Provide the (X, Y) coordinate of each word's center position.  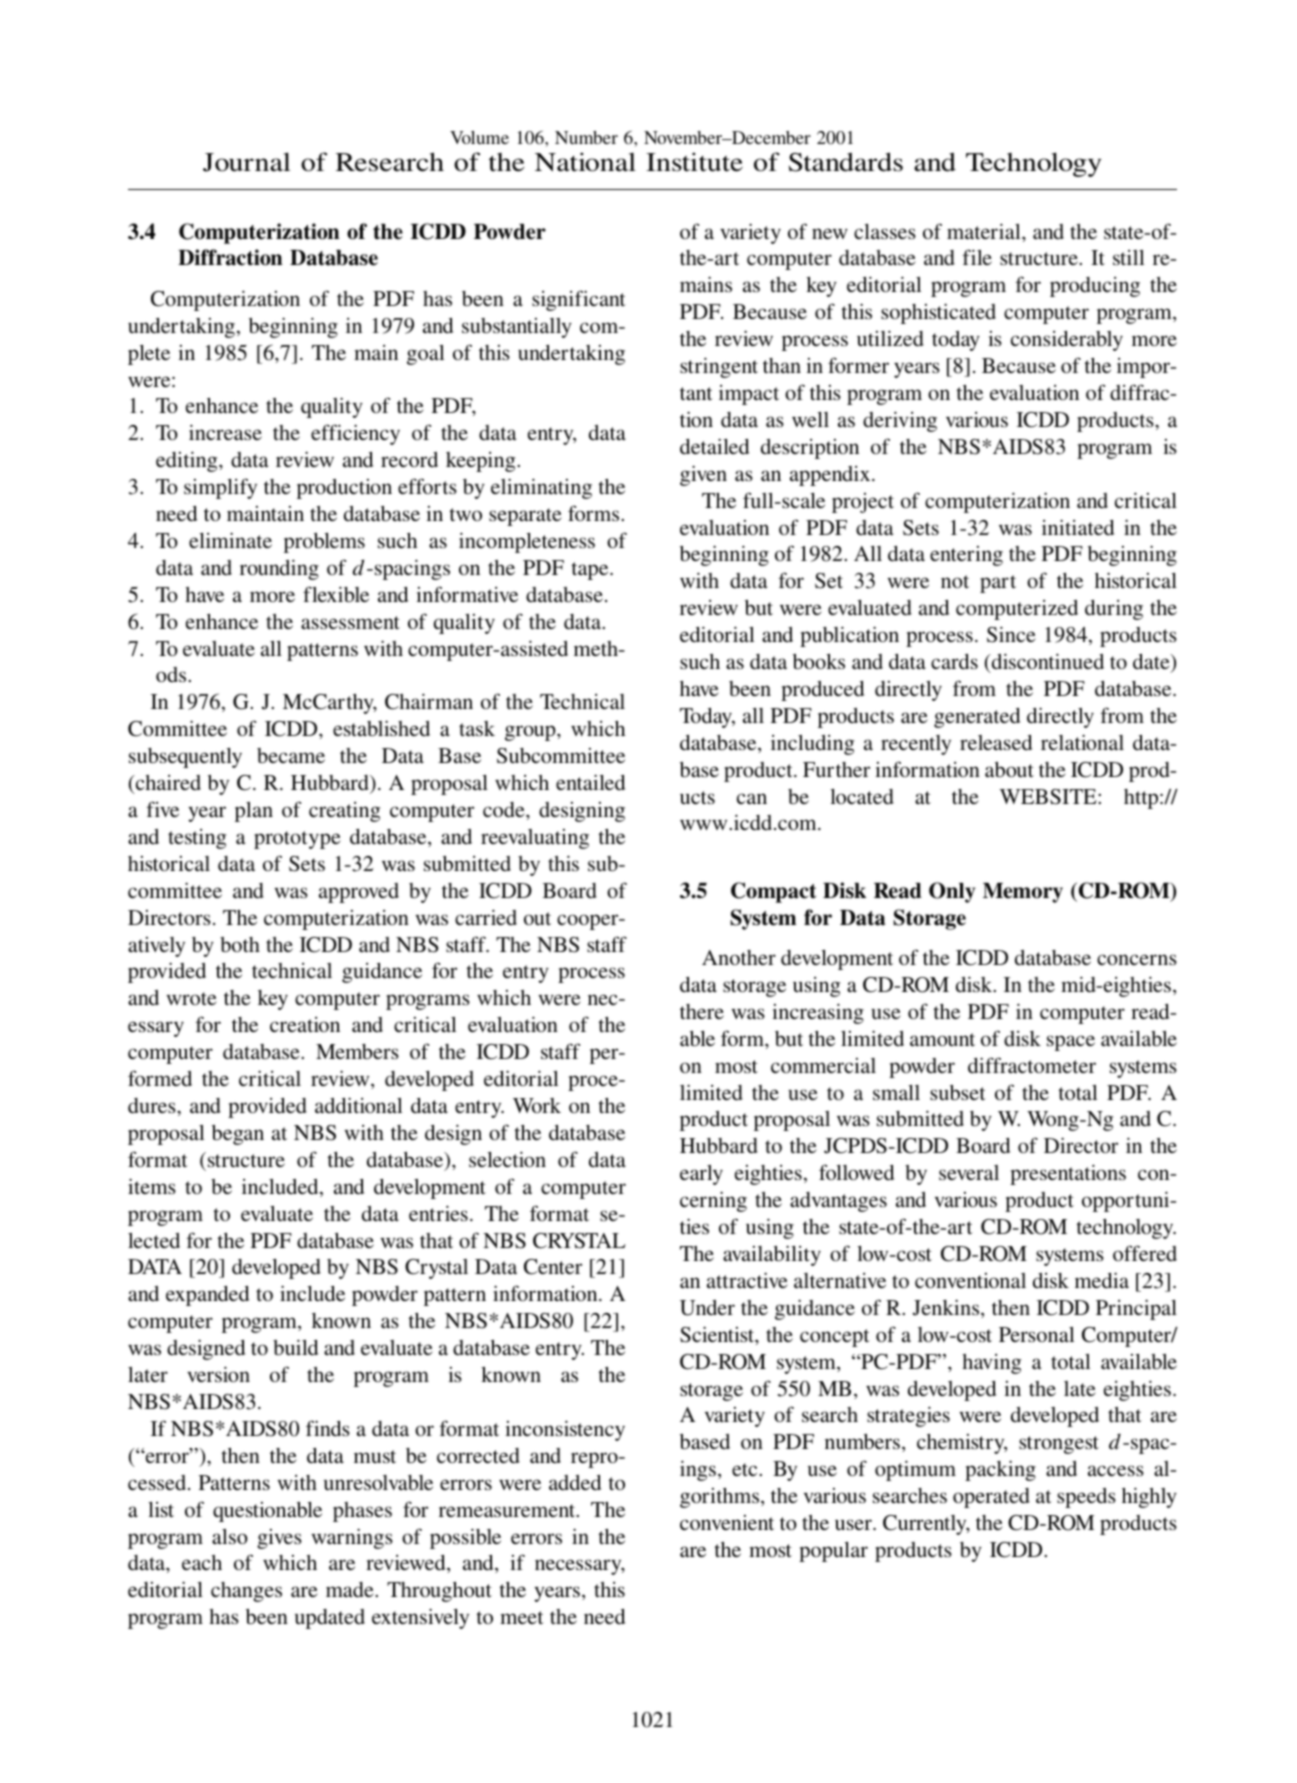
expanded (207, 1296)
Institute (694, 162)
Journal (247, 162)
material (985, 231)
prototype (297, 840)
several (969, 1172)
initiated (1078, 527)
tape (591, 571)
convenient (727, 1522)
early (701, 1175)
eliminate (230, 540)
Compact (773, 892)
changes (246, 1592)
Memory (1023, 893)
